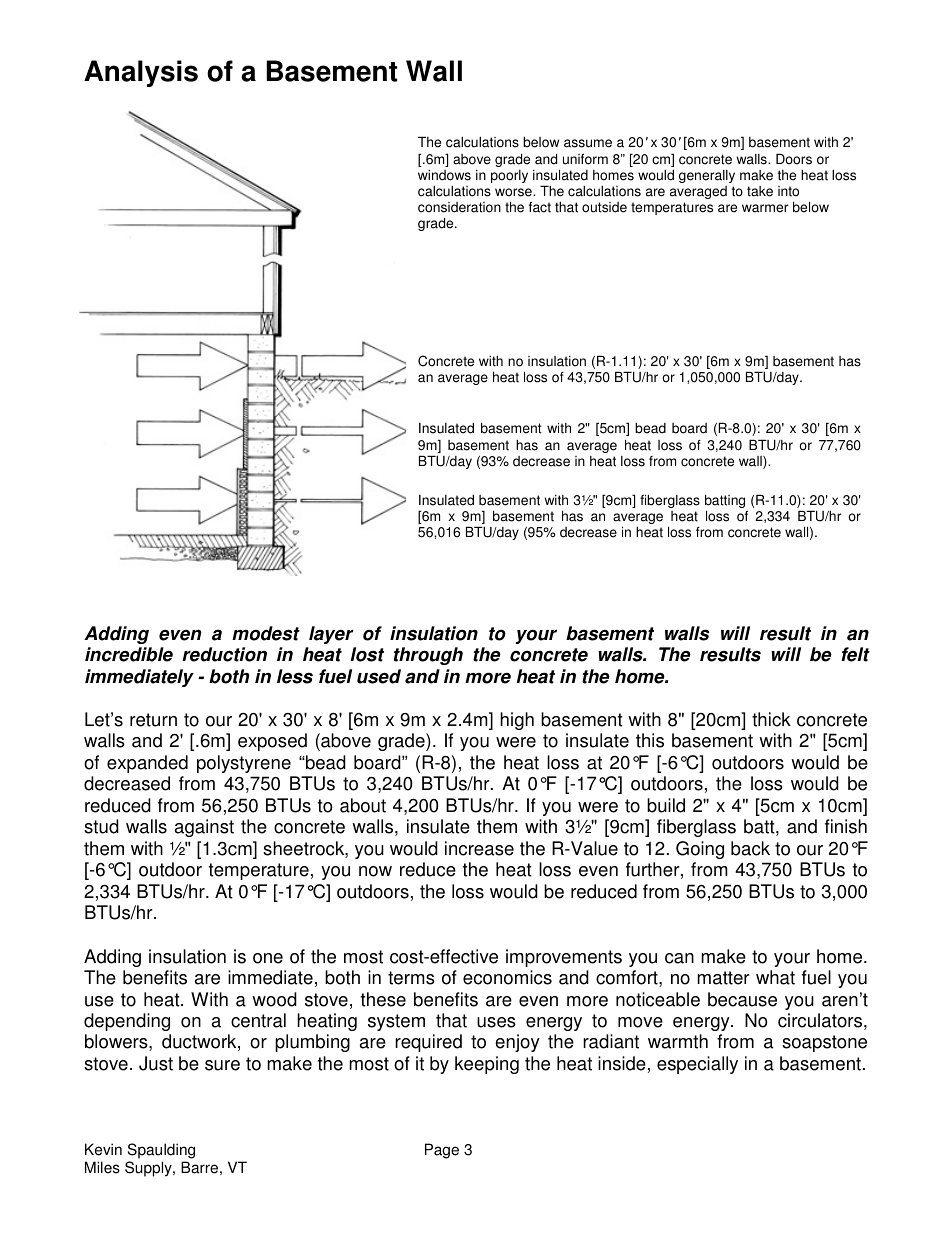 This screenshot has width=952, height=1233. I want to click on fact, so click(540, 207).
